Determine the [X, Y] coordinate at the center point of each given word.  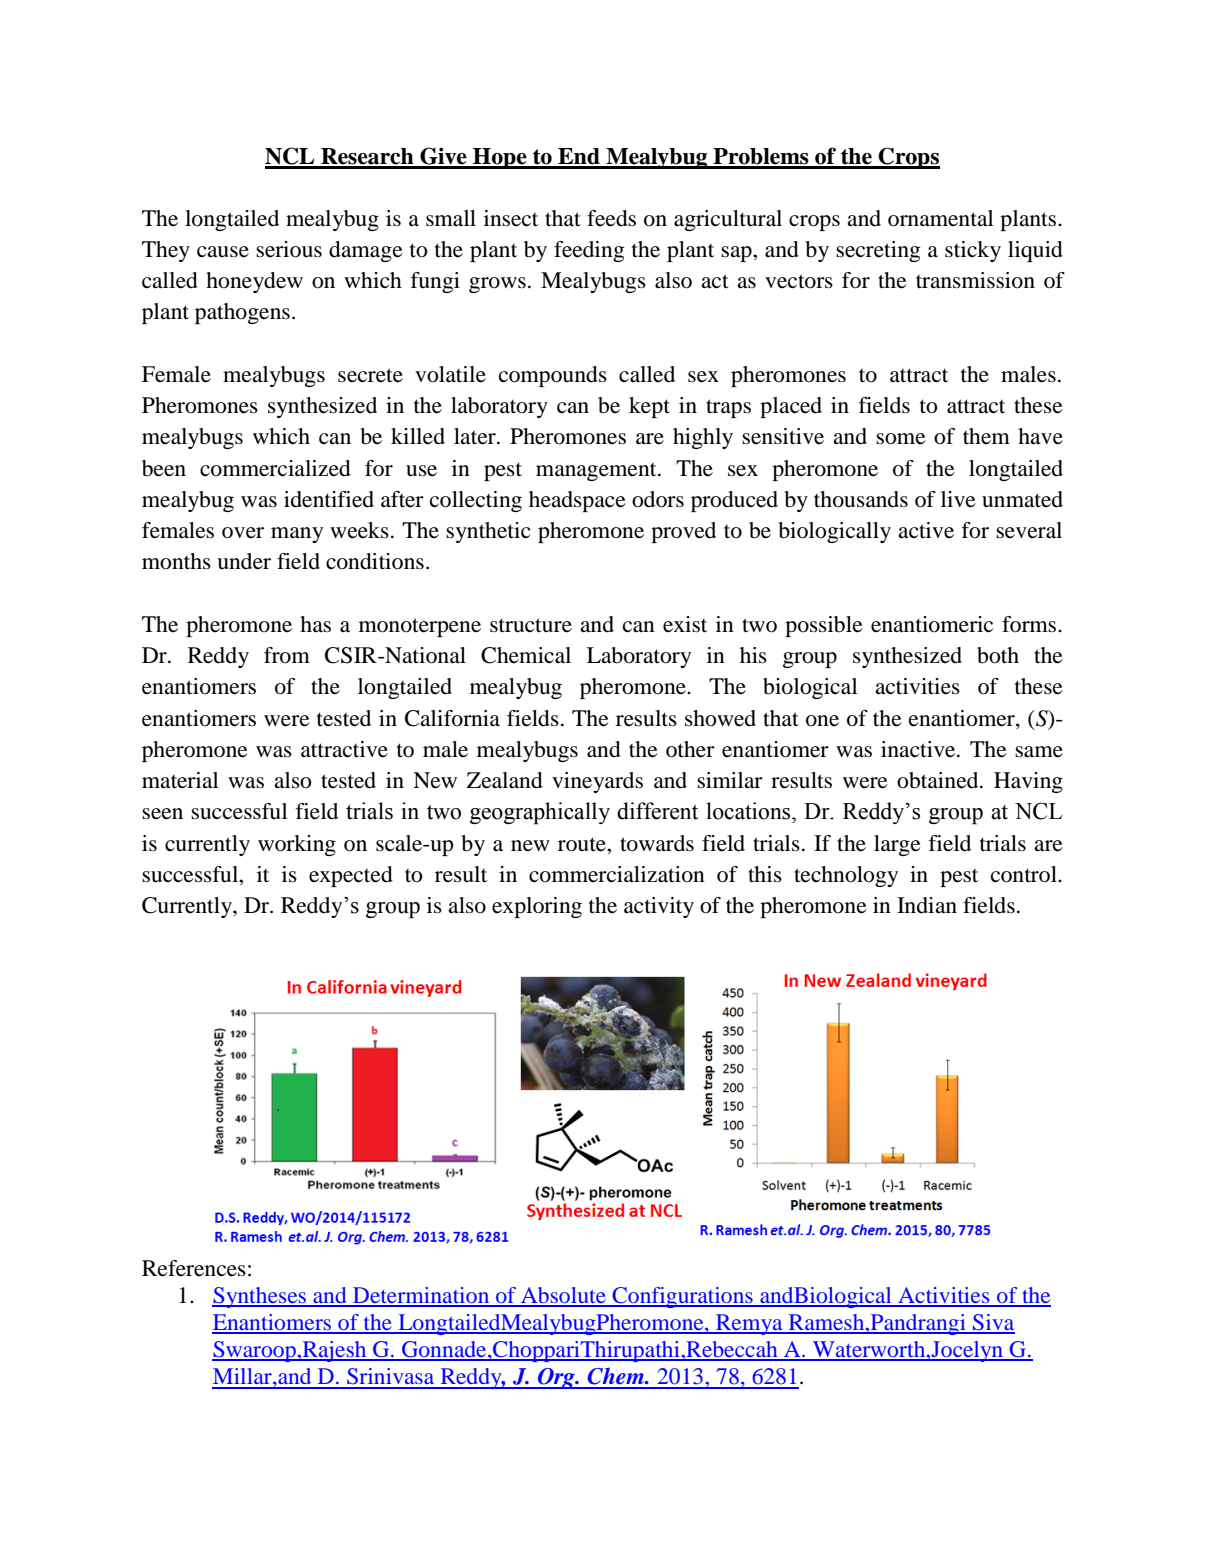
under [244, 561]
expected [351, 876]
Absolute [563, 1296]
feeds [611, 218]
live [958, 499]
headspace [577, 501]
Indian [927, 905]
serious [289, 249]
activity [659, 907]
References [194, 1268]
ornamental [940, 218]
